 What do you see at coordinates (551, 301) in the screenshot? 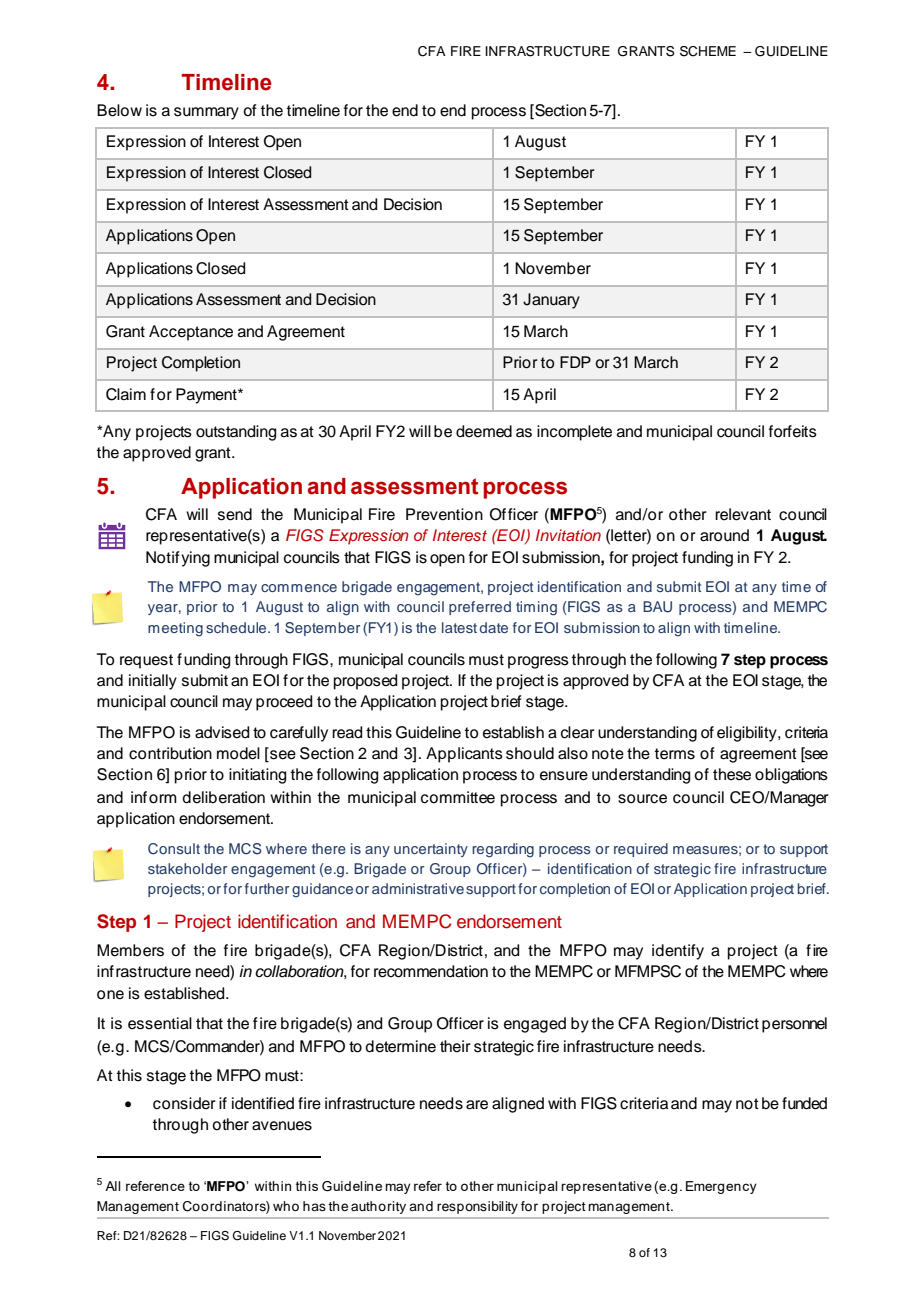
I see `January` at bounding box center [551, 301].
